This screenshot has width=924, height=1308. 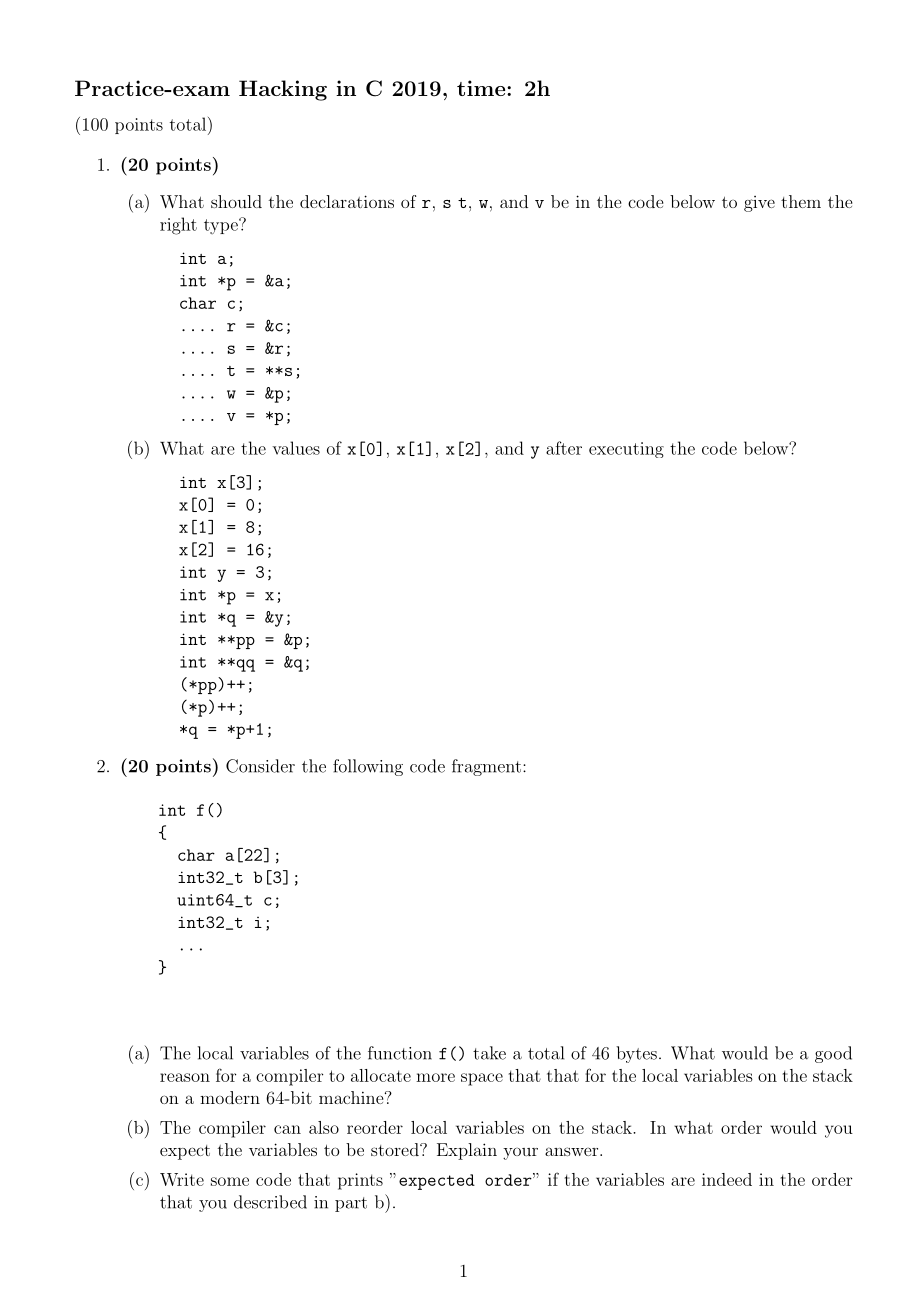 What do you see at coordinates (185, 1077) in the screenshot?
I see `reason` at bounding box center [185, 1077].
